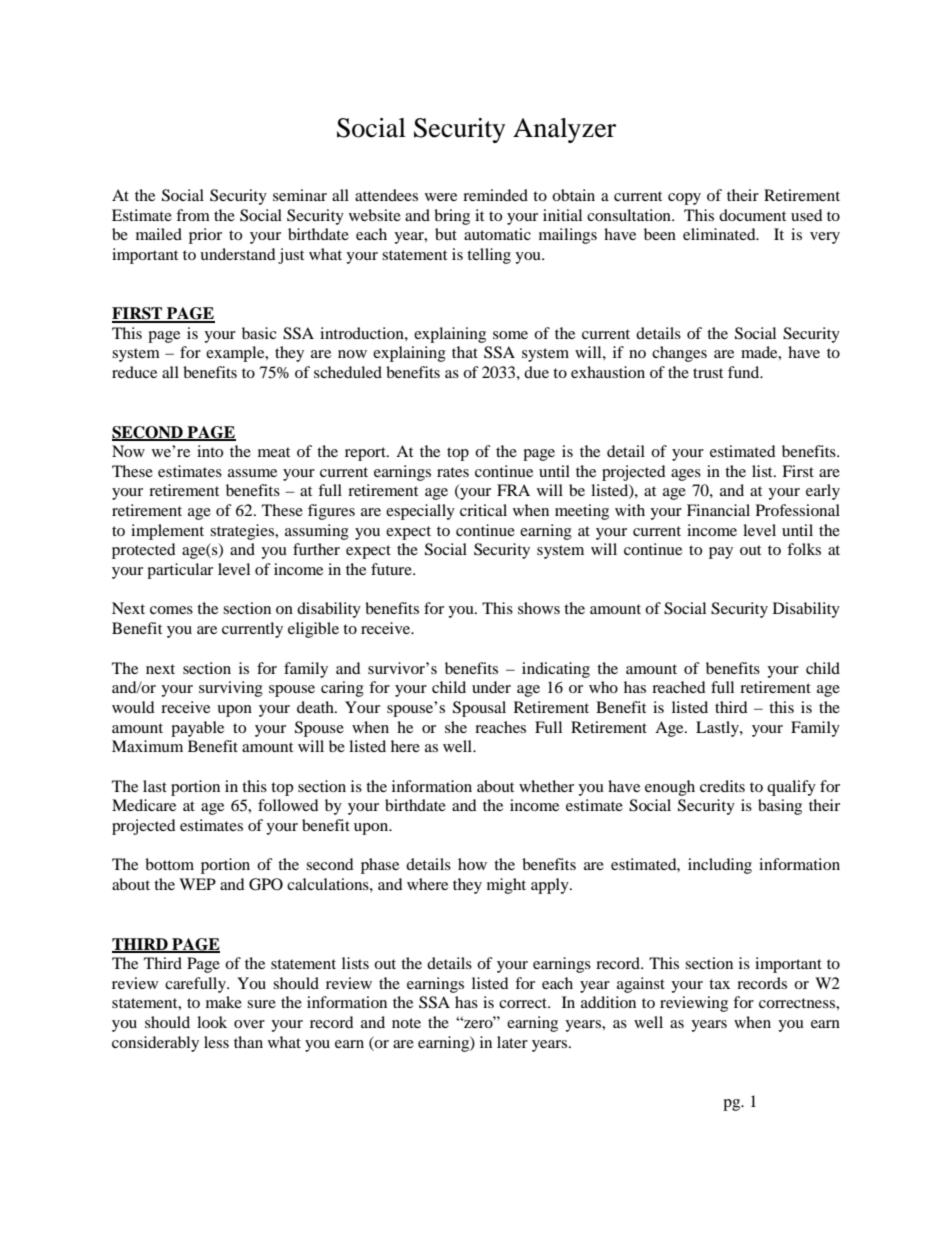 This screenshot has width=952, height=1233. I want to click on whether, so click(546, 786).
